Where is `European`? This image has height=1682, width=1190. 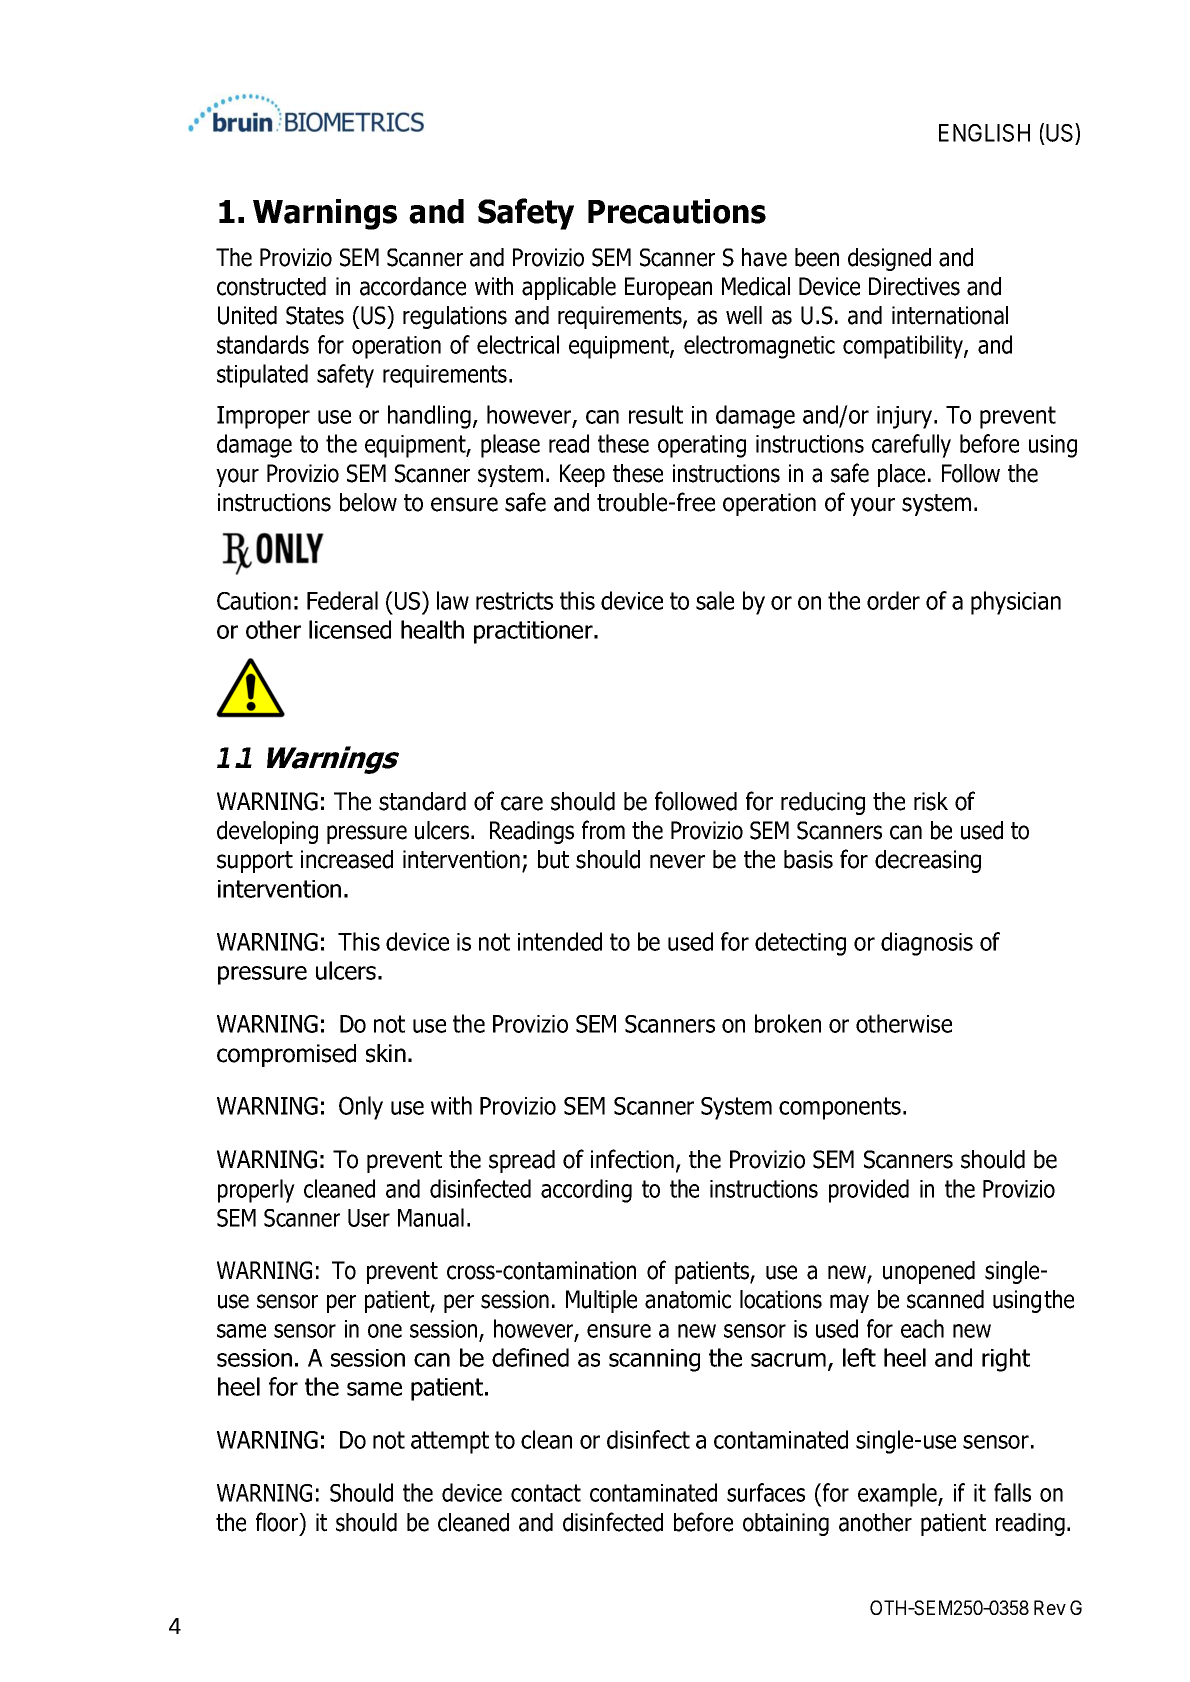 European is located at coordinates (668, 288).
